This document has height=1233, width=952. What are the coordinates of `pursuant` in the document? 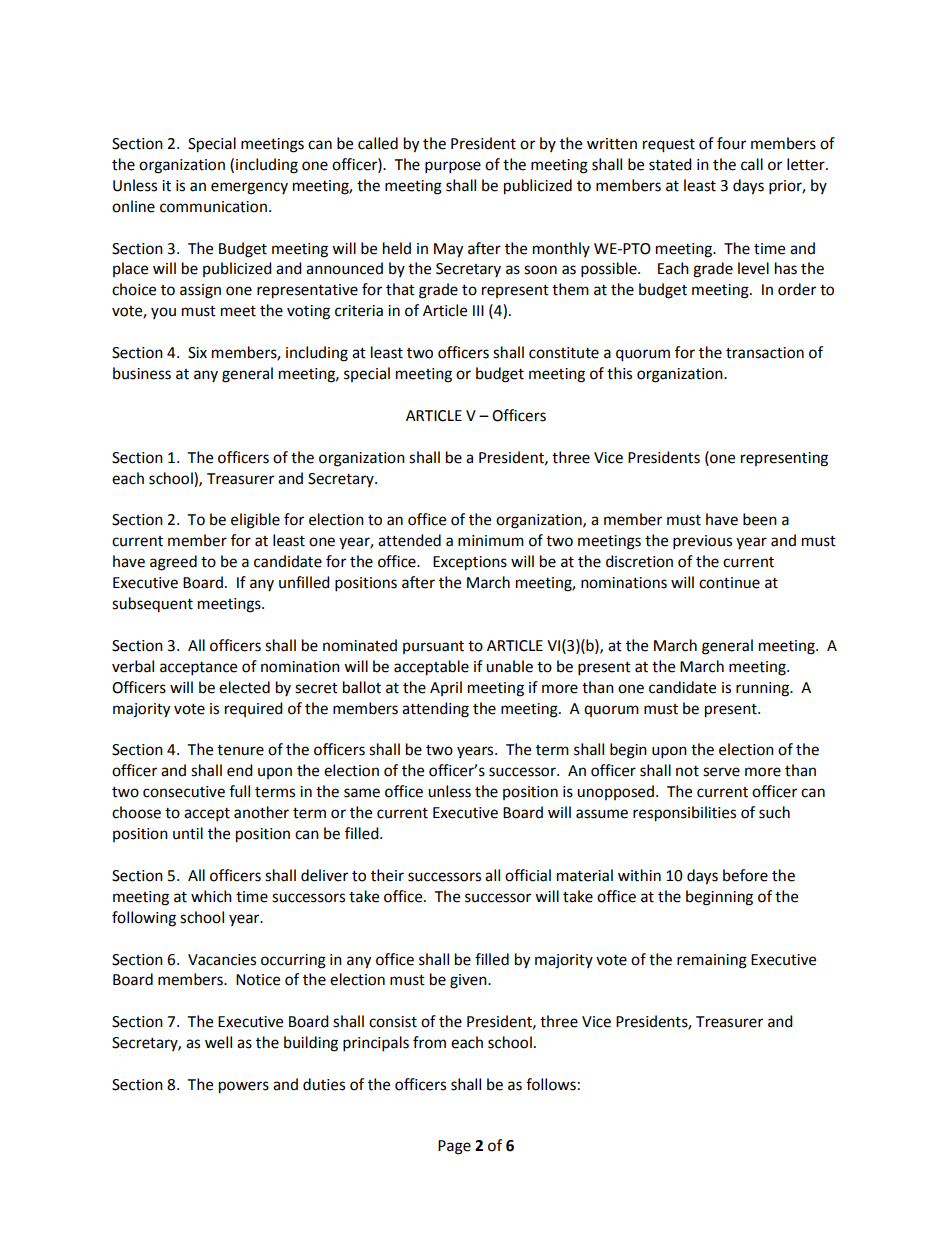 It's located at (433, 647).
